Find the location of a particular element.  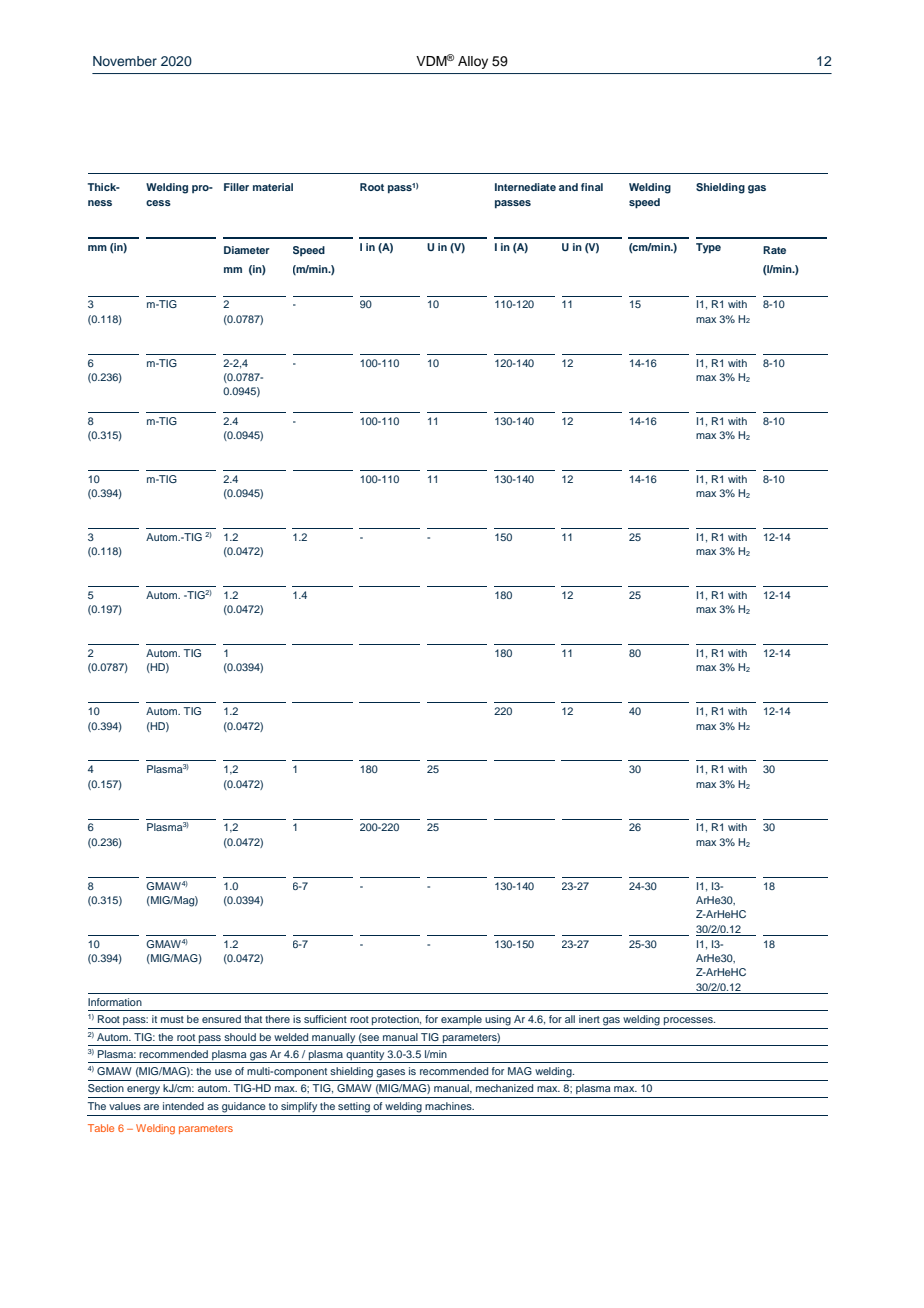

November is located at coordinates (125, 61).
